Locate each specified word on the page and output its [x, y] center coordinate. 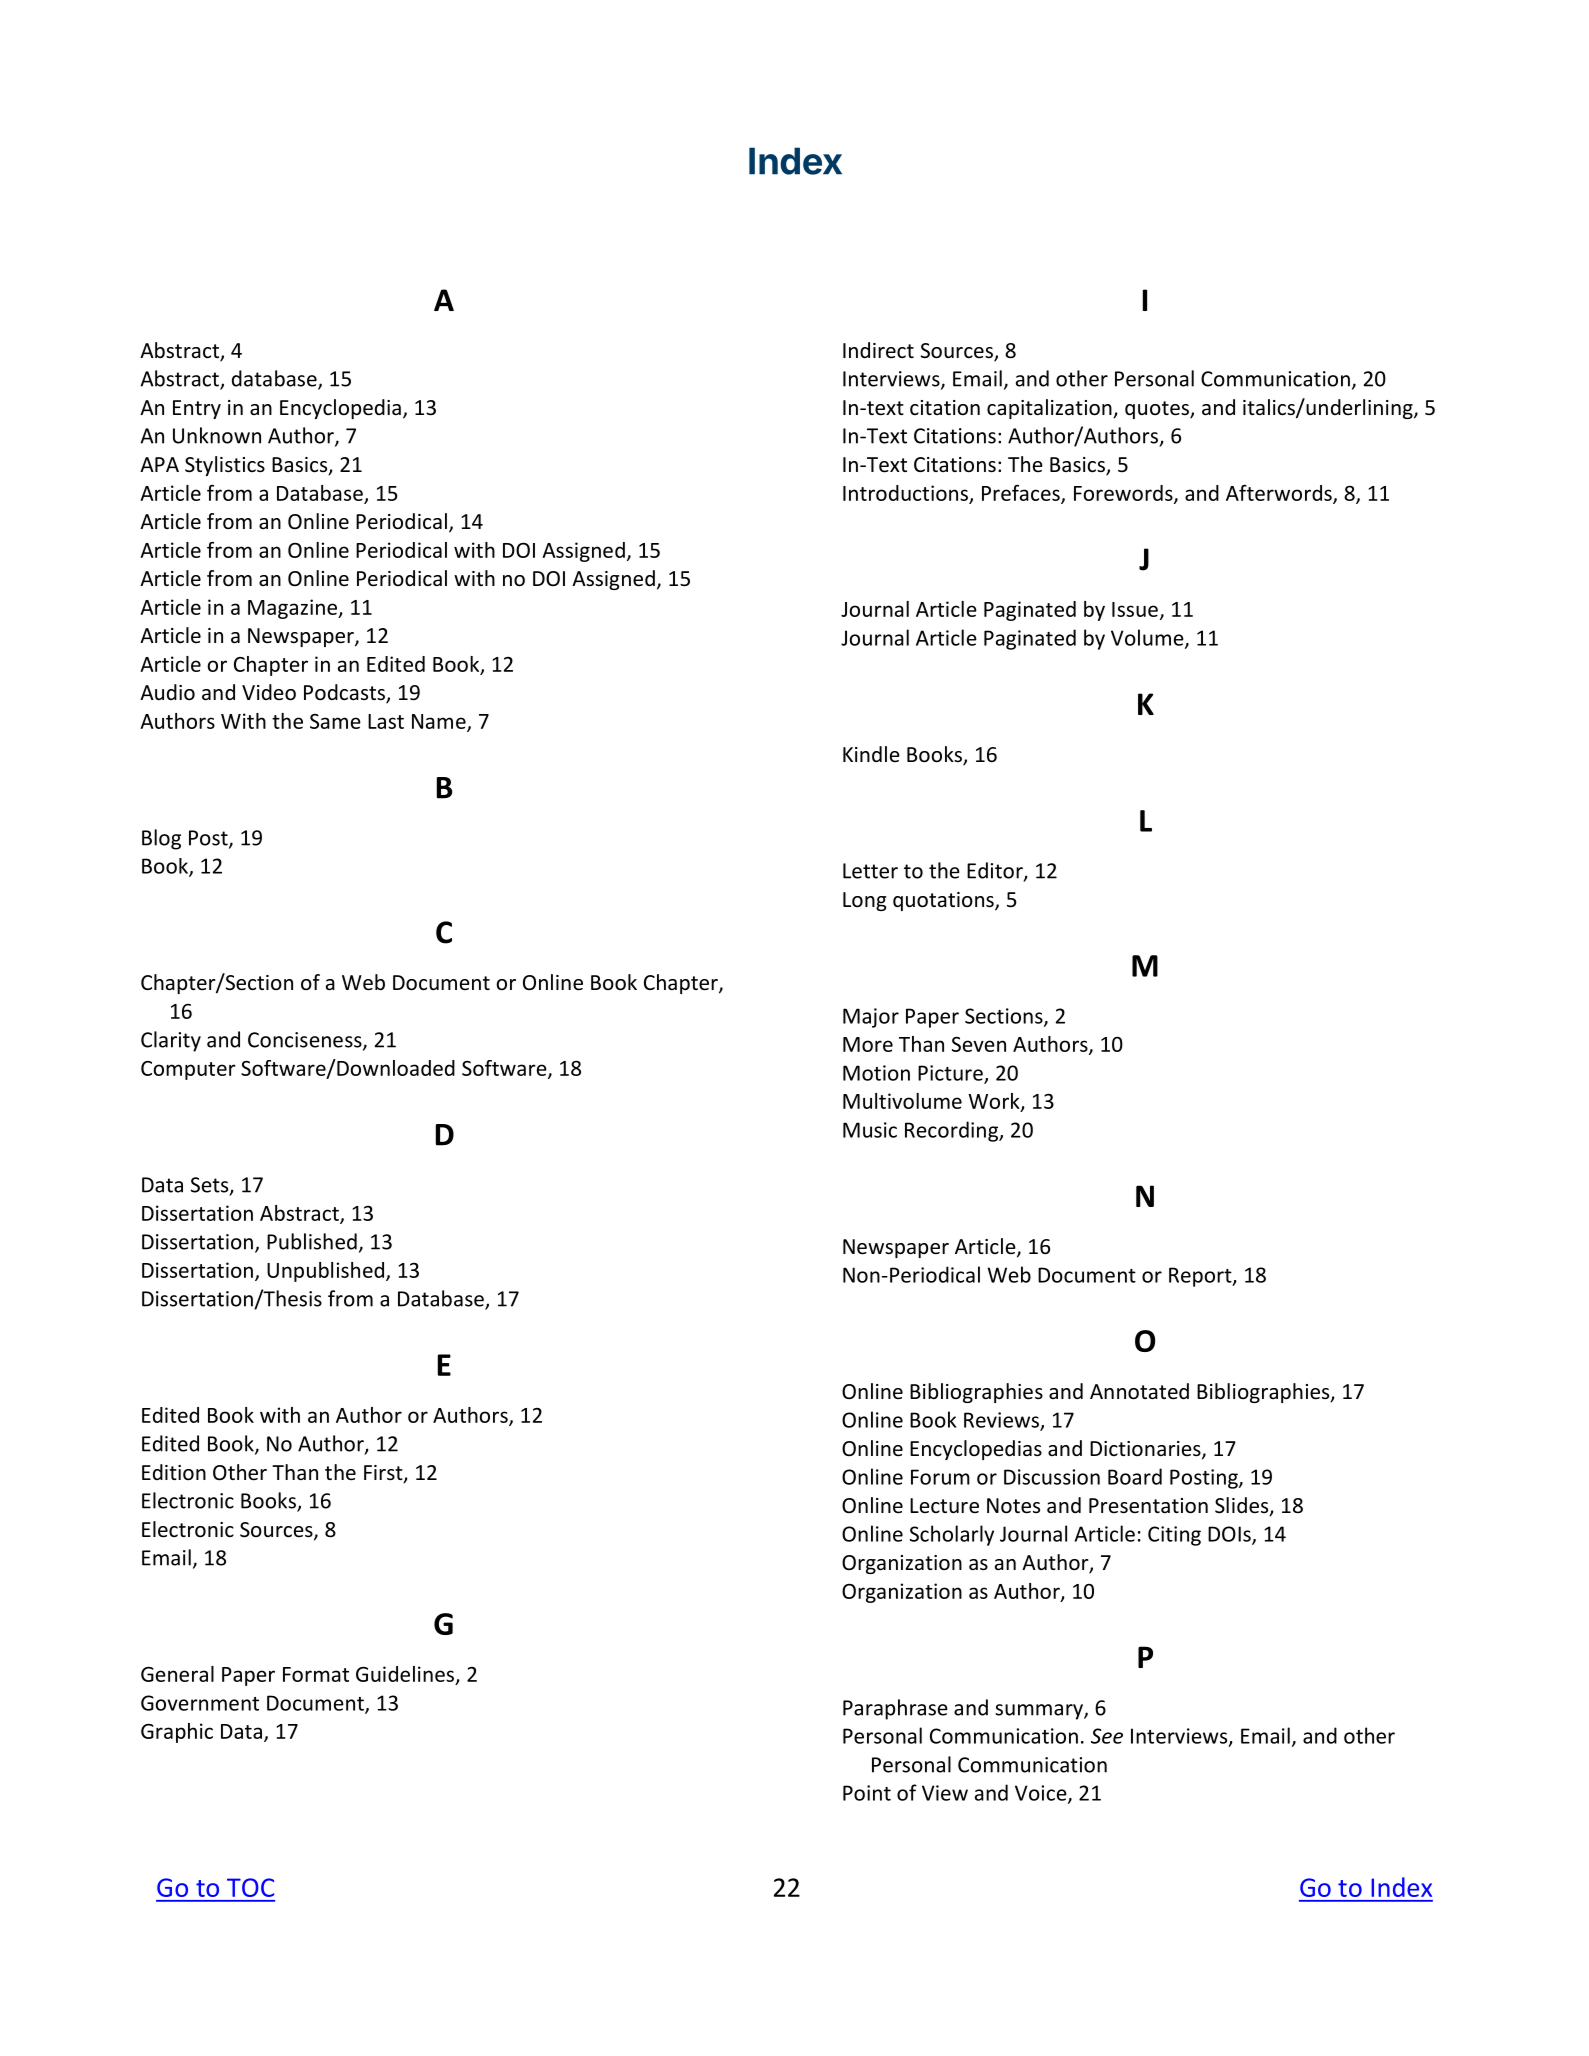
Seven [979, 1044]
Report [1201, 1277]
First [384, 1474]
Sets [211, 1186]
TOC [250, 1887]
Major [871, 1018]
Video [269, 692]
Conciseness [306, 1041]
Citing [1174, 1536]
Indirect [878, 350]
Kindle [871, 754]
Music [870, 1130]
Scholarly [952, 1535]
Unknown [217, 435]
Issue [1135, 609]
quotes [1158, 410]
